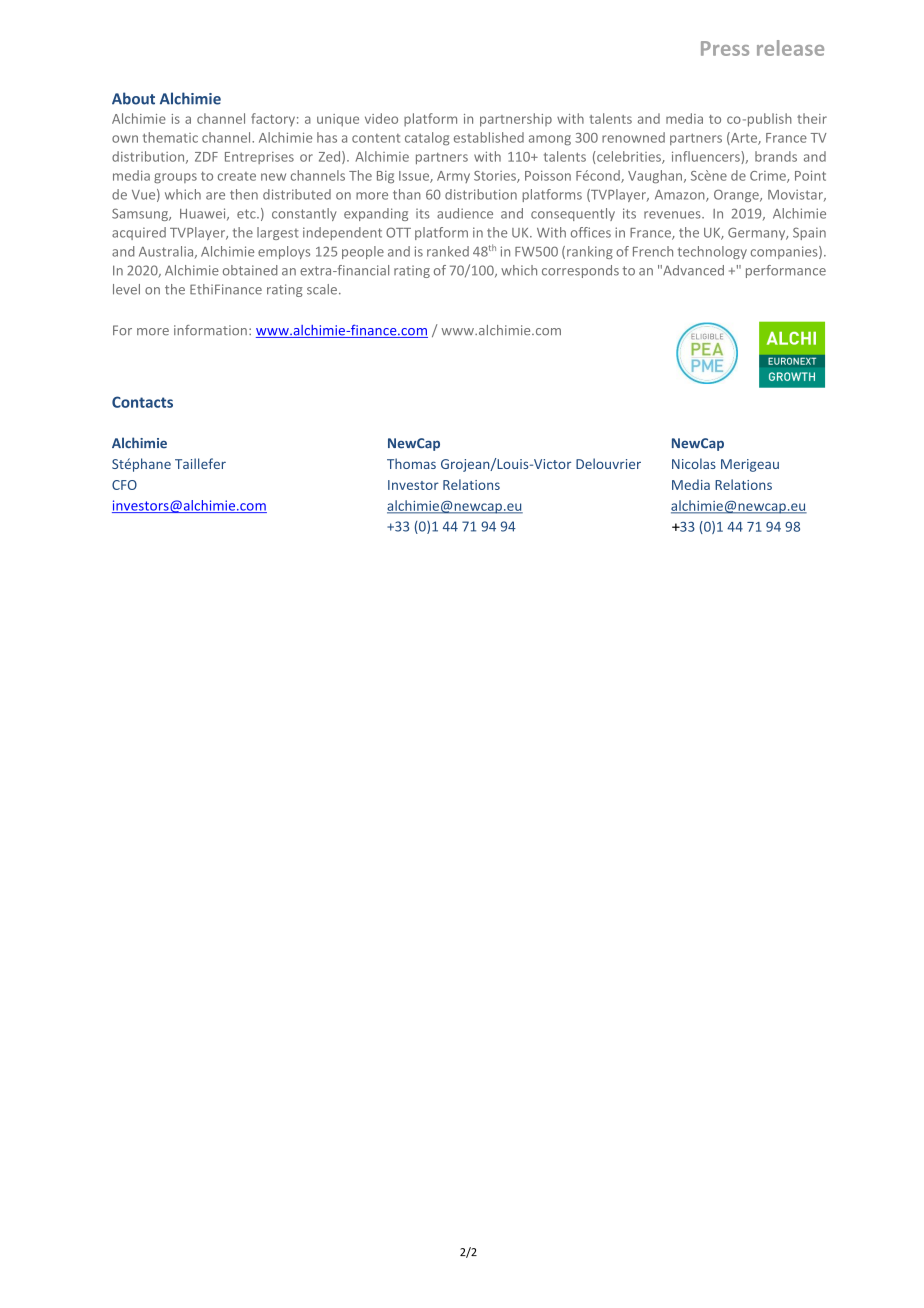 This screenshot has width=924, height=1308. What do you see at coordinates (322, 289) in the screenshot?
I see `scale` at bounding box center [322, 289].
